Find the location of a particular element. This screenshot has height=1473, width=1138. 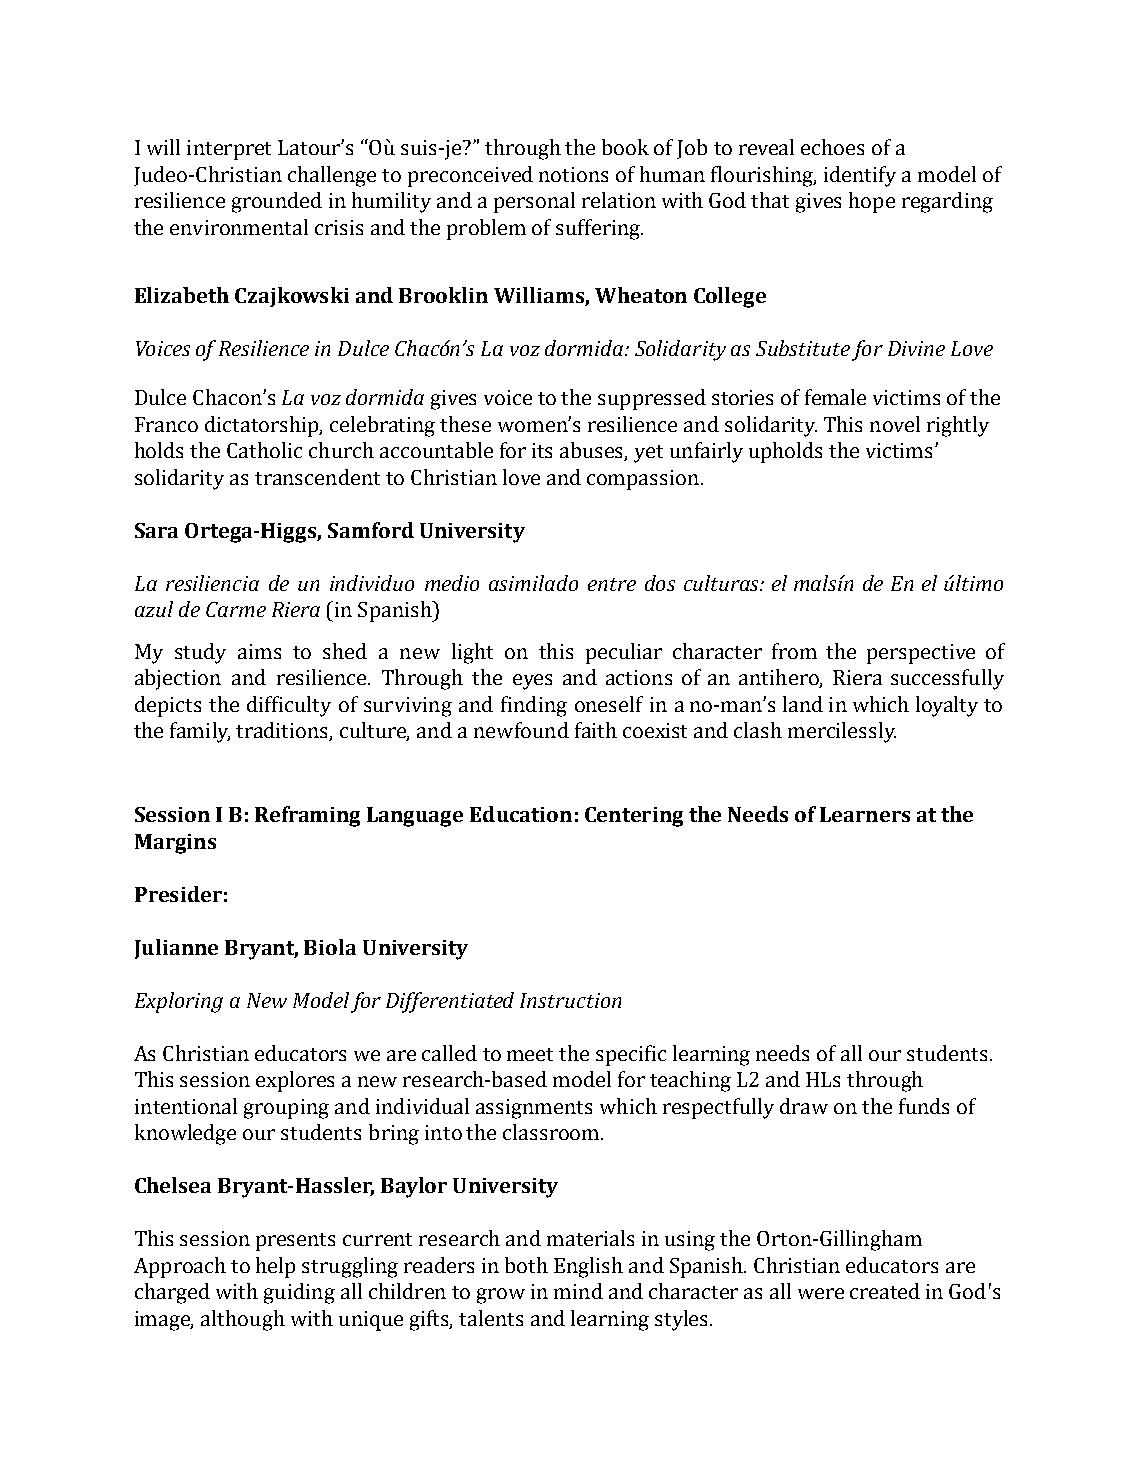

entre is located at coordinates (612, 584).
